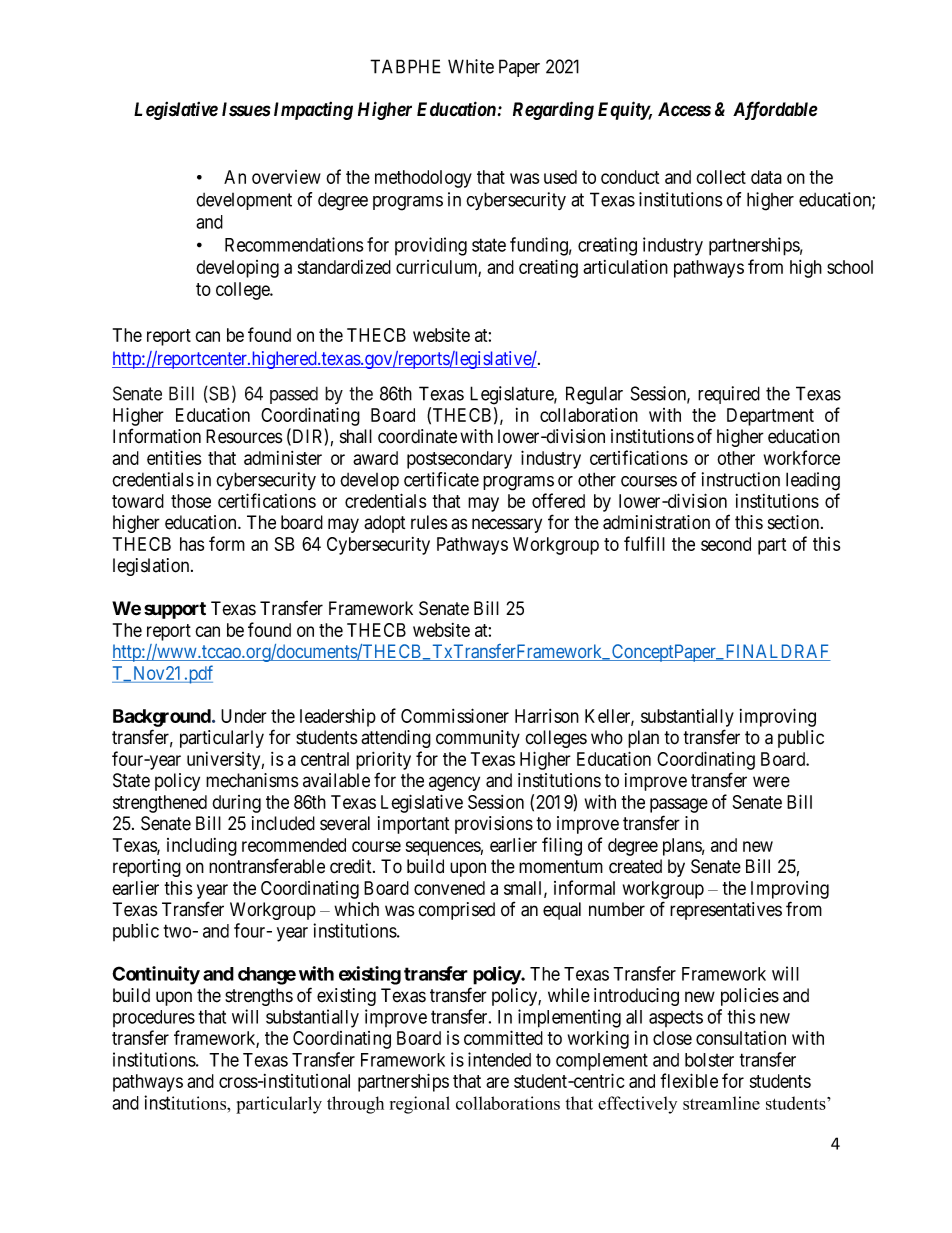 This page has height=1233, width=952. Describe the element at coordinates (741, 1038) in the page. I see `consultation` at that location.
